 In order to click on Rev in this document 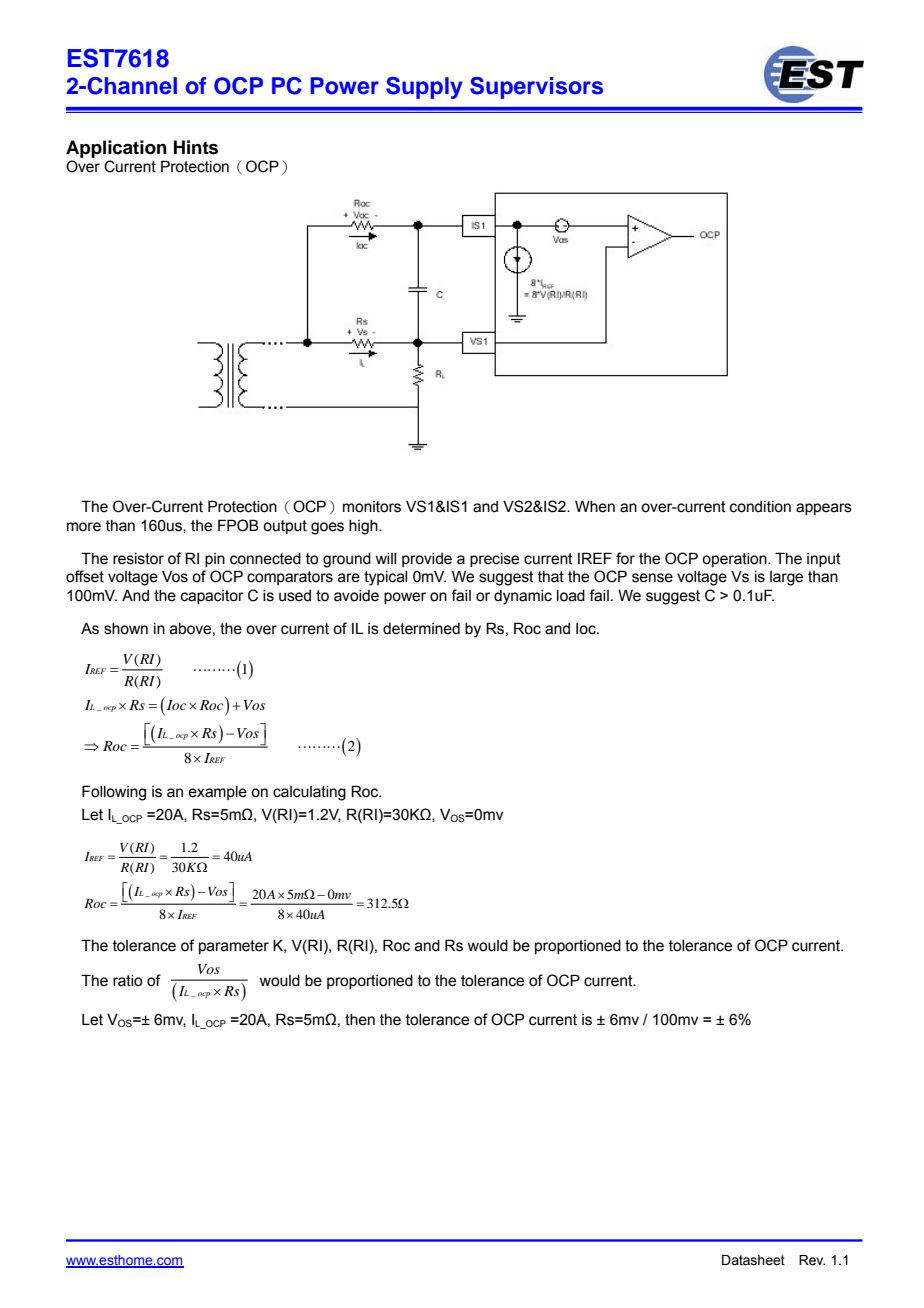, I will do `click(812, 1260)`.
